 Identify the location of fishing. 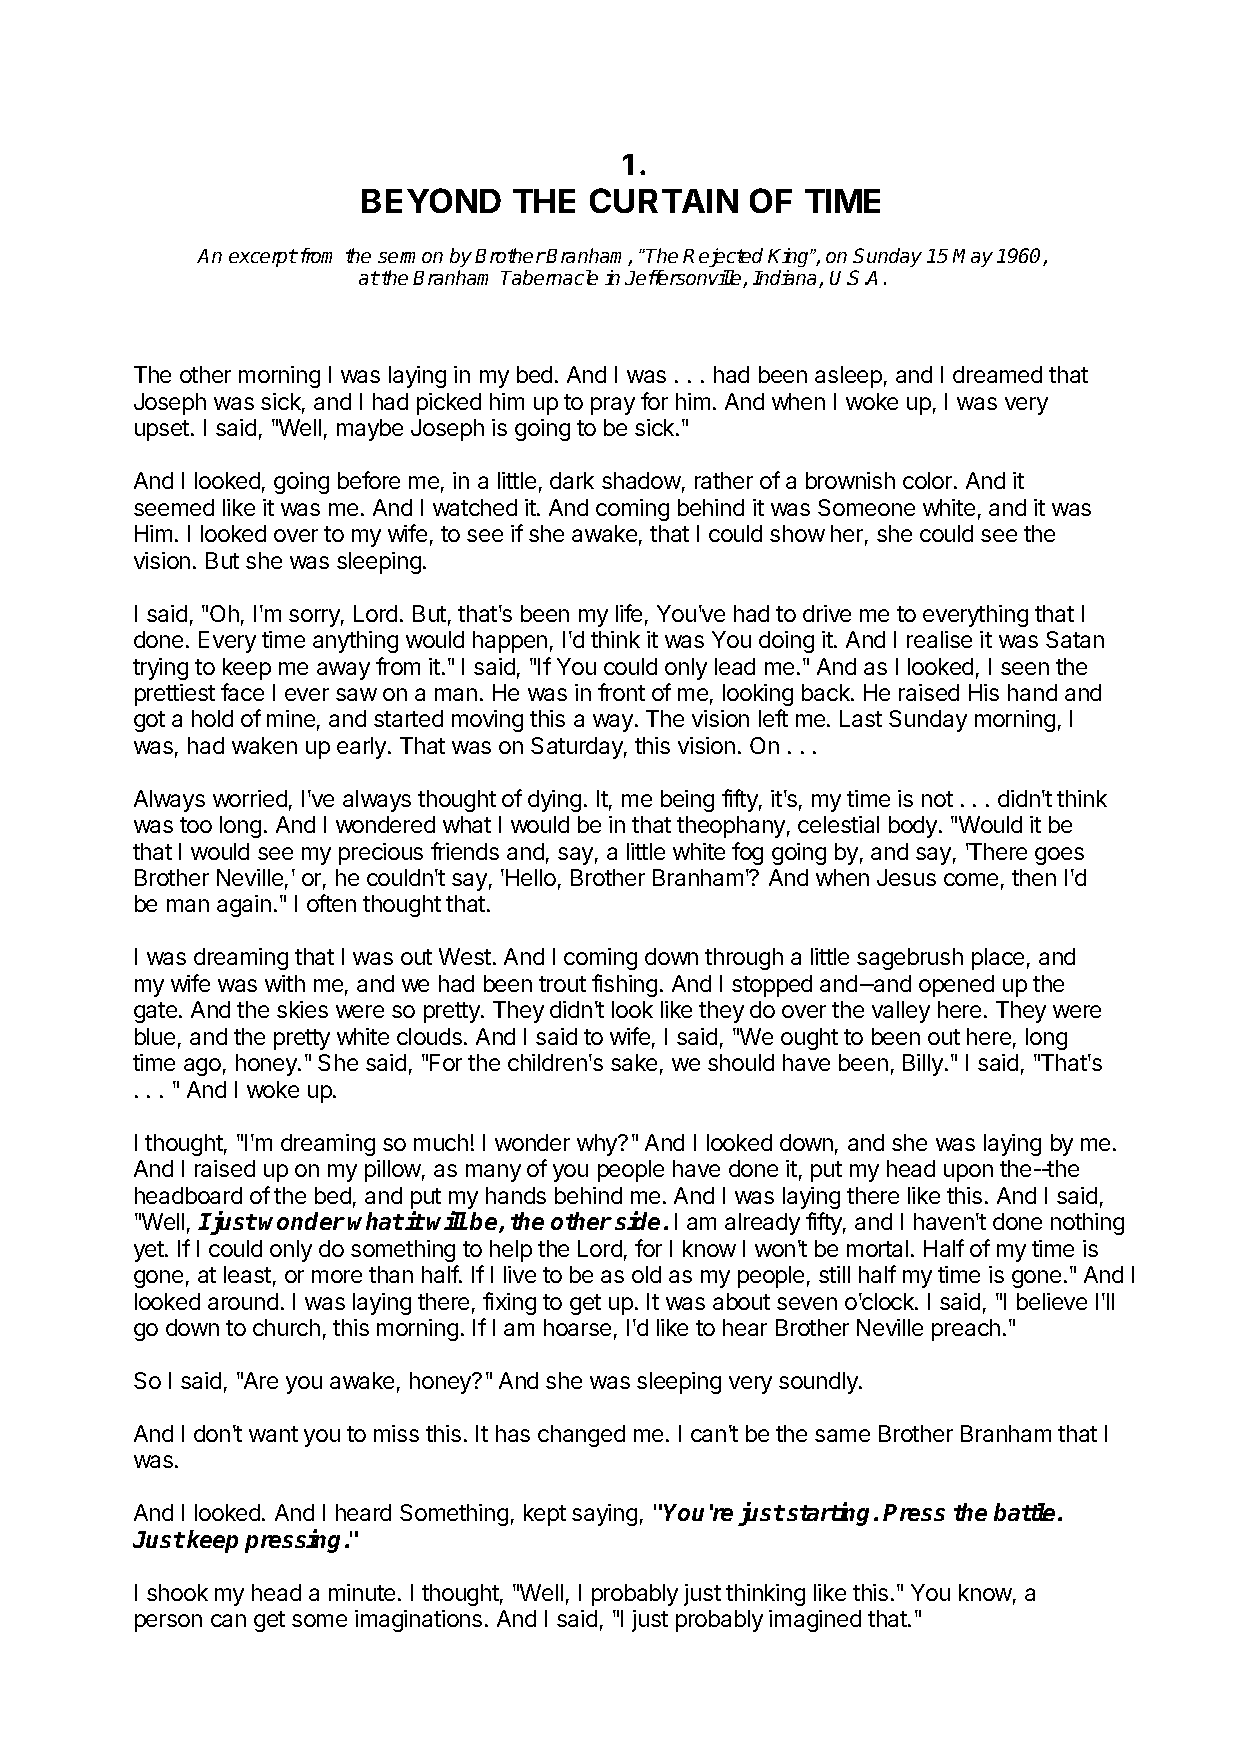
(624, 985).
